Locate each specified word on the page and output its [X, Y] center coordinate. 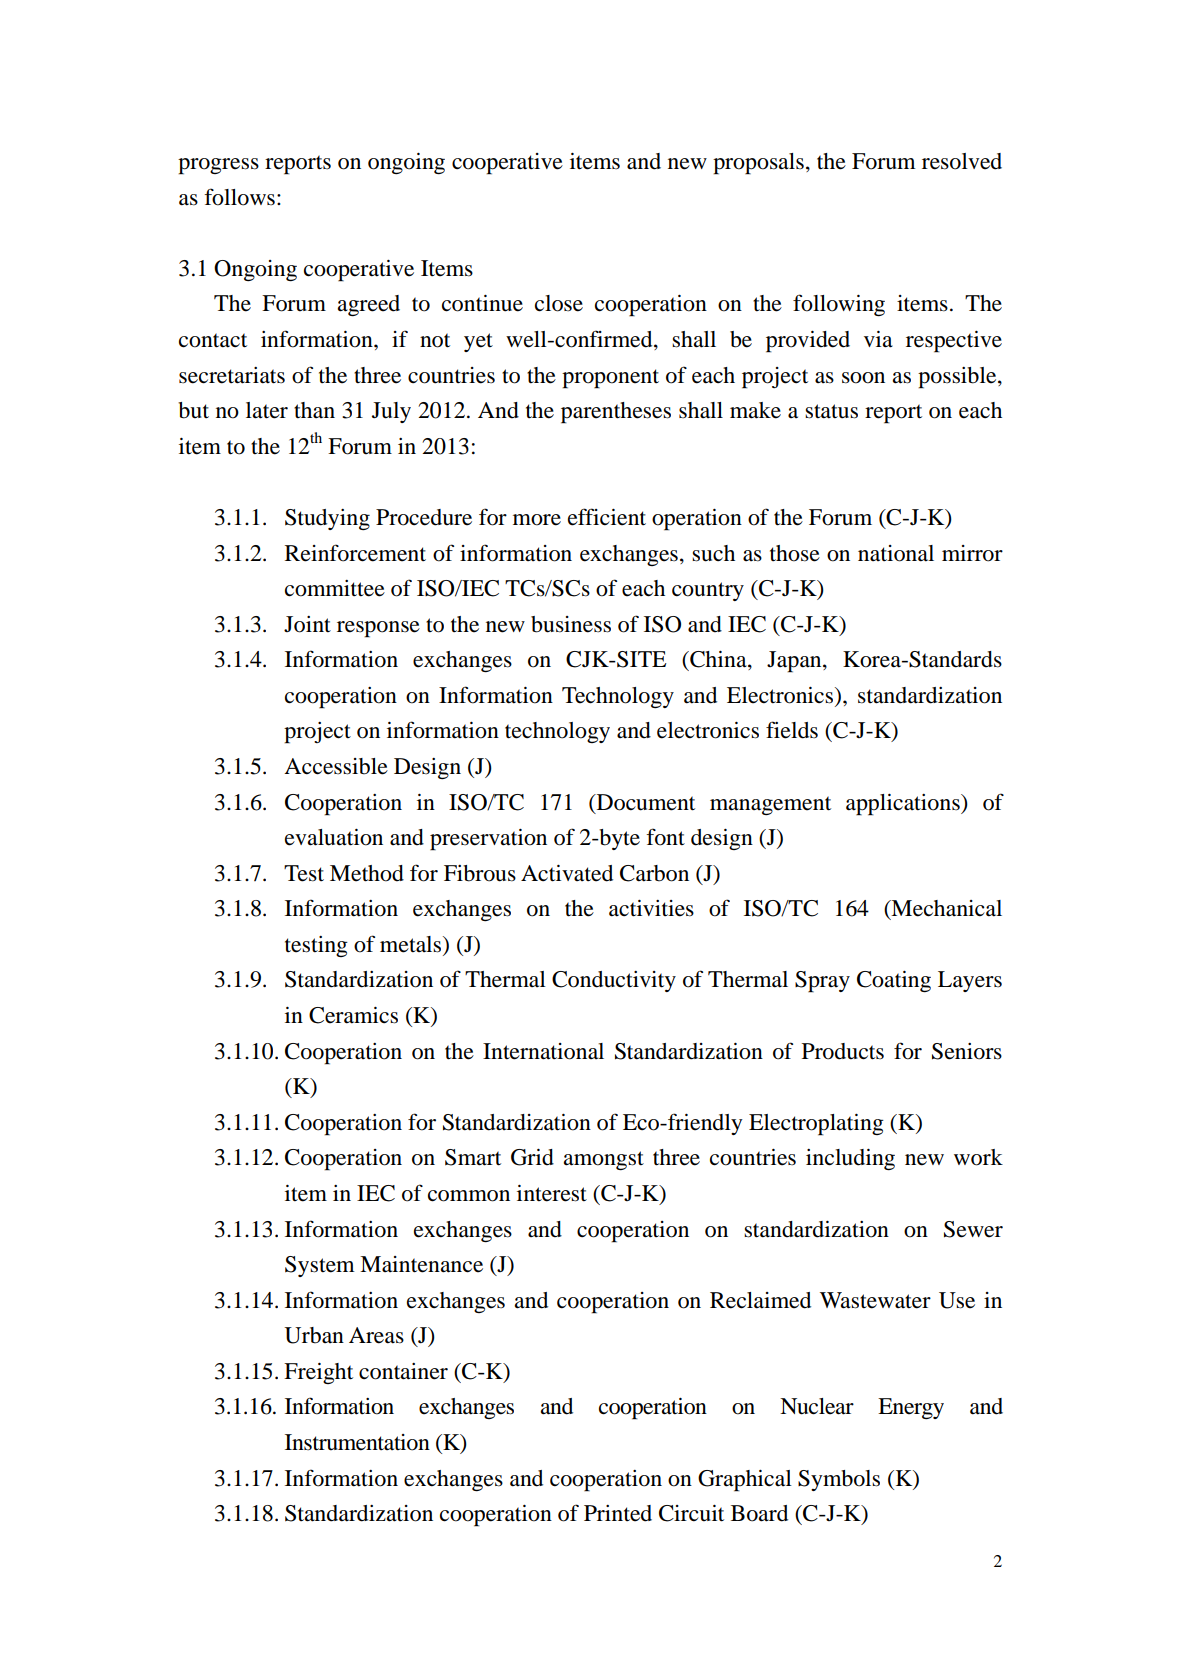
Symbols [839, 1480]
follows [239, 197]
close [559, 303]
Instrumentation [357, 1442]
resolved [962, 161]
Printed [618, 1513]
